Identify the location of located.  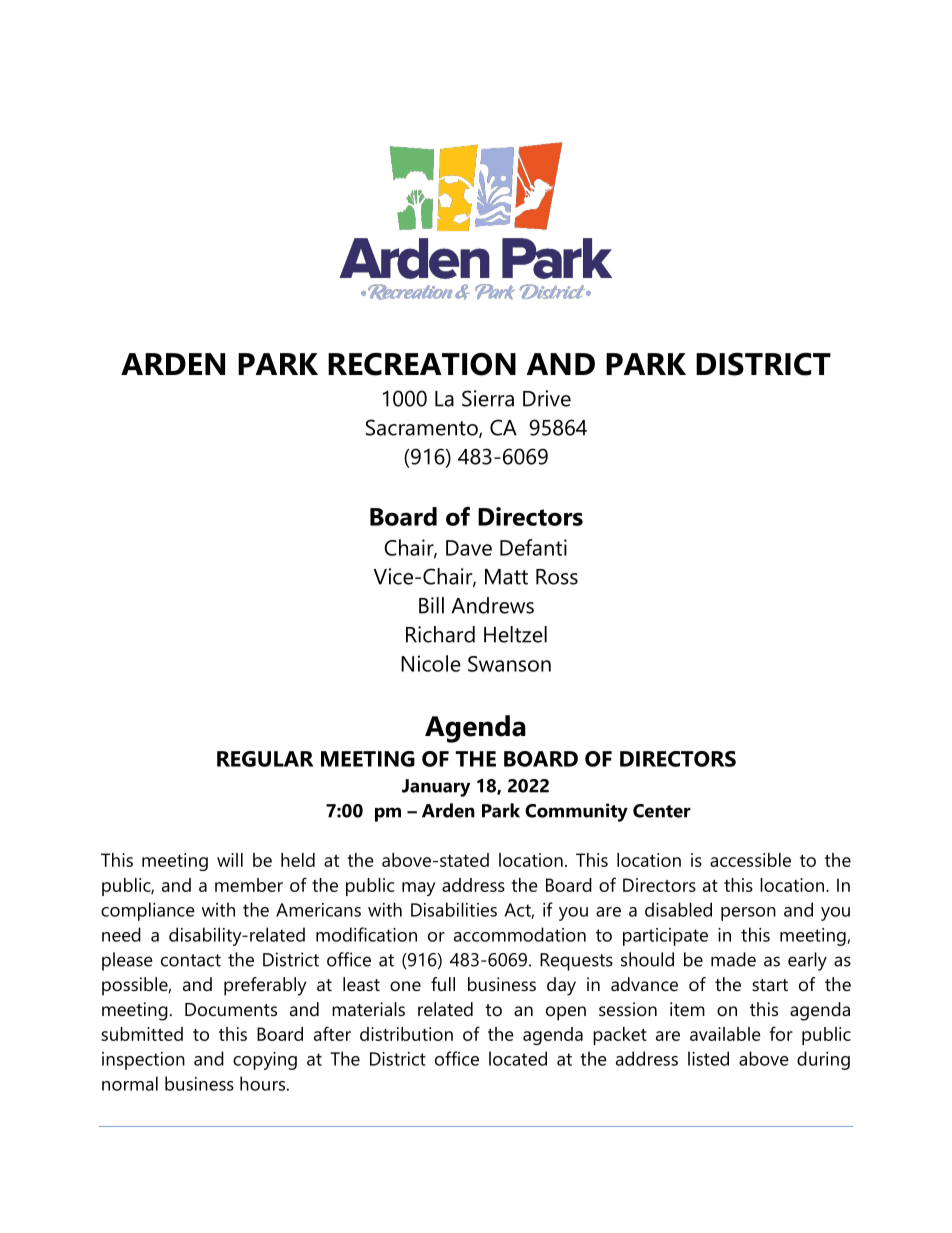
(518, 1058).
